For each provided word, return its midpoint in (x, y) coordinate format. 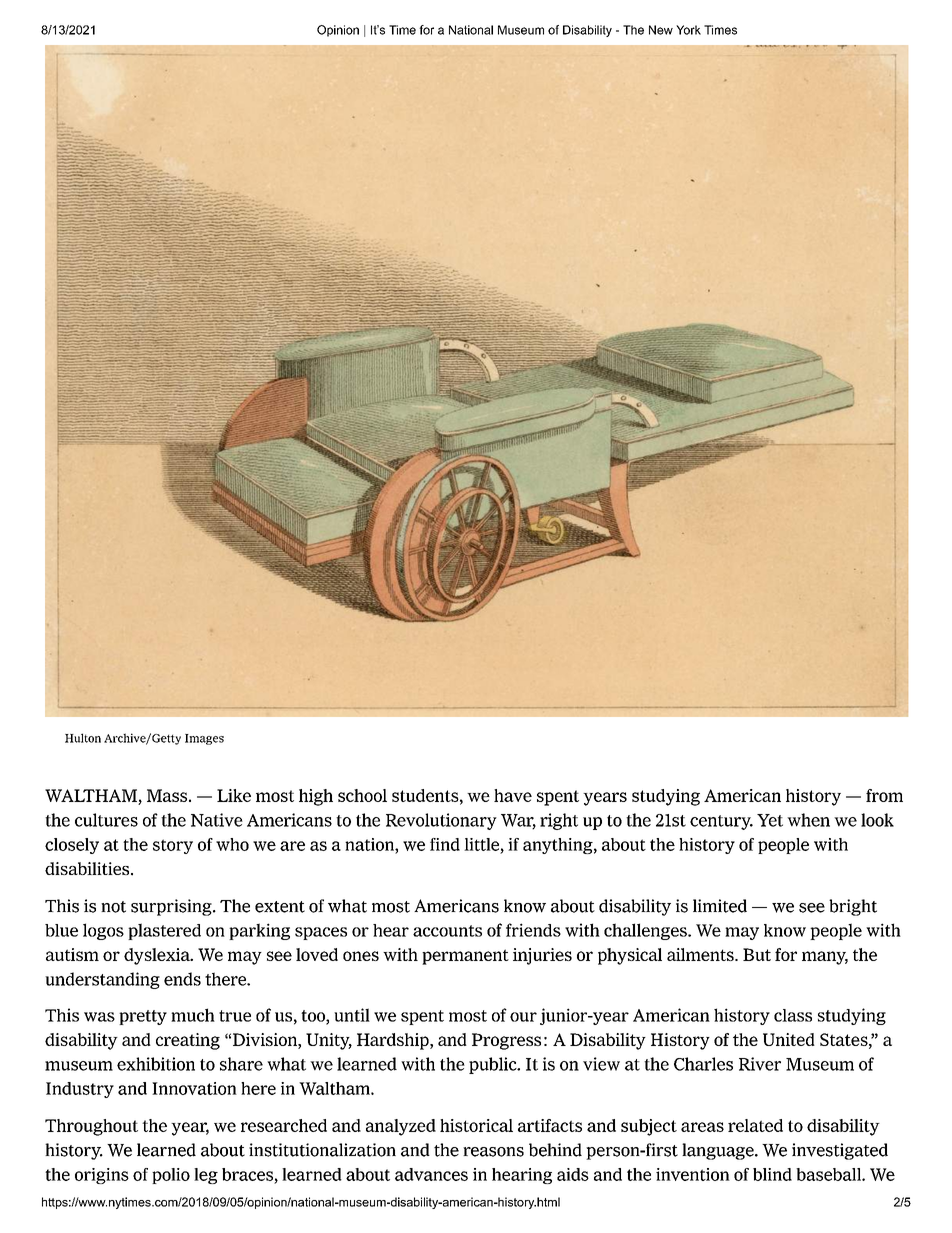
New (661, 30)
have (513, 795)
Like (234, 795)
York (688, 30)
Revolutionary (441, 821)
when (808, 820)
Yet (770, 820)
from (884, 795)
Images (204, 739)
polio (171, 1176)
